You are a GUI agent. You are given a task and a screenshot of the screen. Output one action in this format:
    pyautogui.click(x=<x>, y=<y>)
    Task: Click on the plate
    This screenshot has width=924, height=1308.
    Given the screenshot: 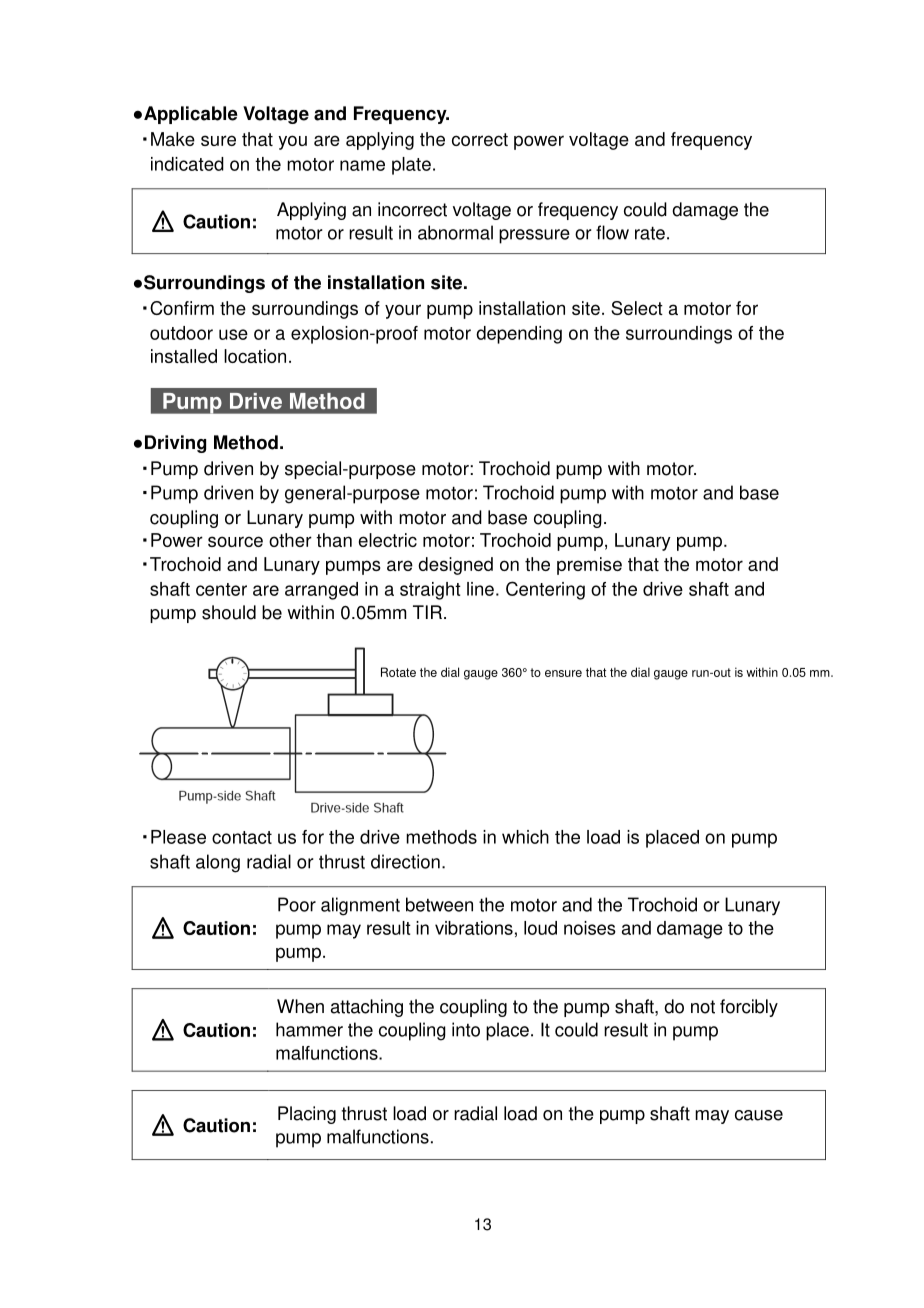 What is the action you would take?
    pyautogui.click(x=411, y=166)
